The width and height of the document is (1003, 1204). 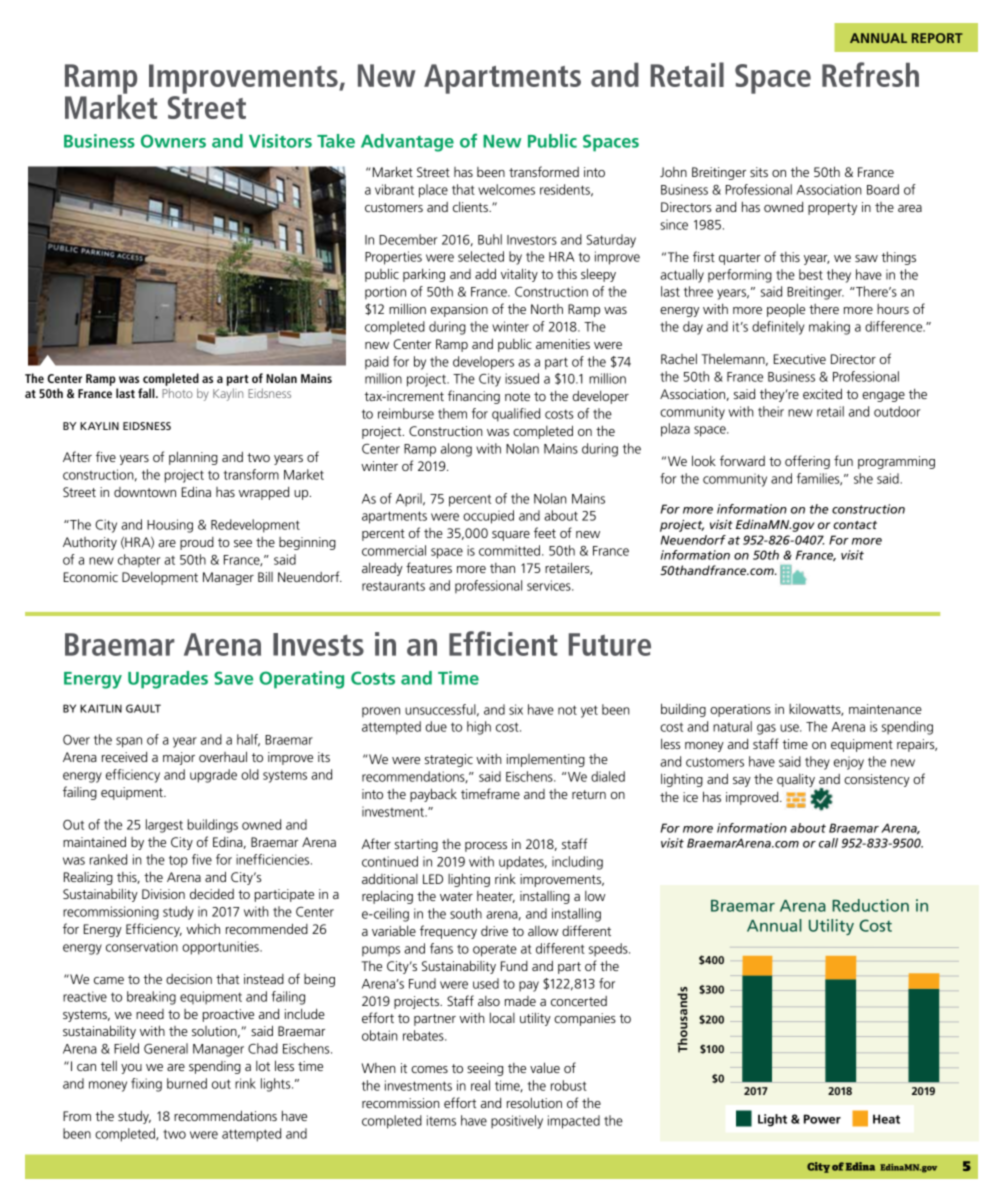 I want to click on Owners, so click(x=173, y=141).
